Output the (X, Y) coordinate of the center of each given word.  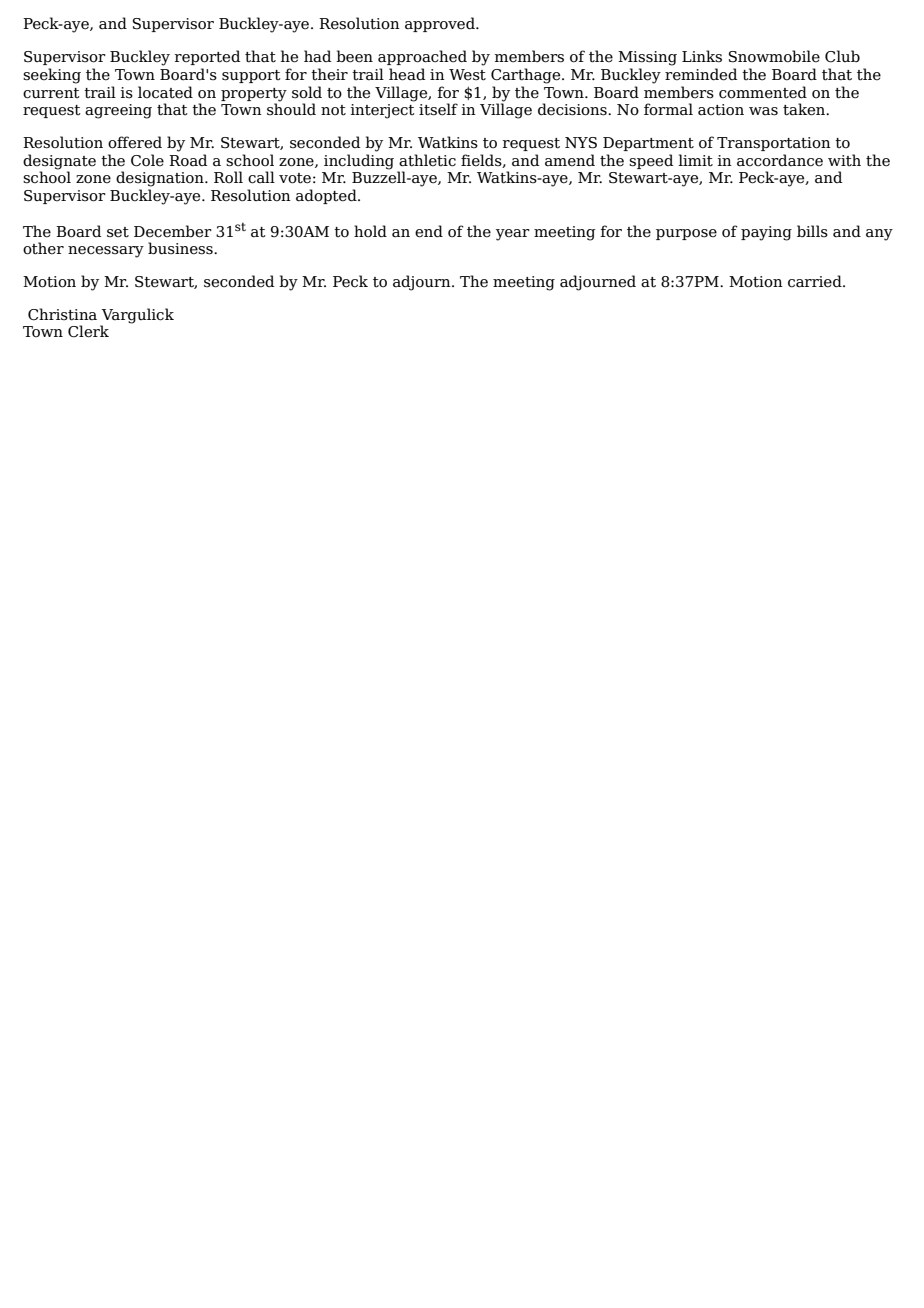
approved (441, 24)
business (181, 248)
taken (805, 109)
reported (207, 57)
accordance (780, 160)
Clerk (88, 331)
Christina (62, 314)
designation (161, 179)
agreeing (118, 111)
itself (438, 109)
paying (766, 233)
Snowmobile (774, 56)
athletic (427, 160)
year (513, 235)
